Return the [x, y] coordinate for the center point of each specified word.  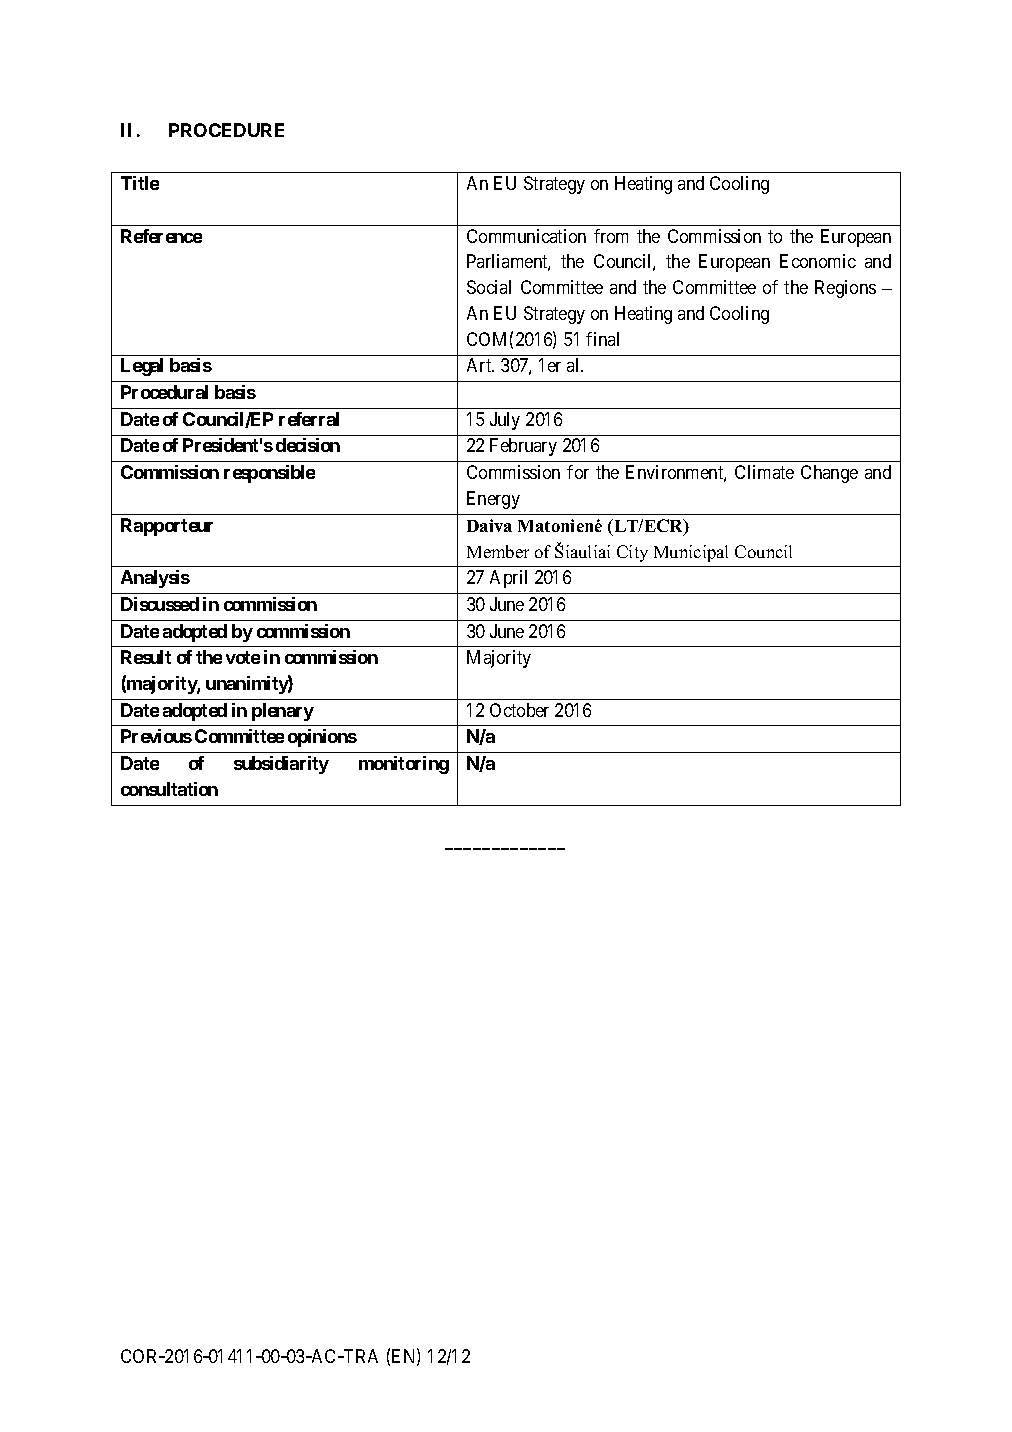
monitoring [404, 765]
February [523, 447]
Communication [526, 236]
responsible [269, 474]
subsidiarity [281, 765]
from [611, 236]
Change [829, 474]
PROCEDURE [226, 130]
